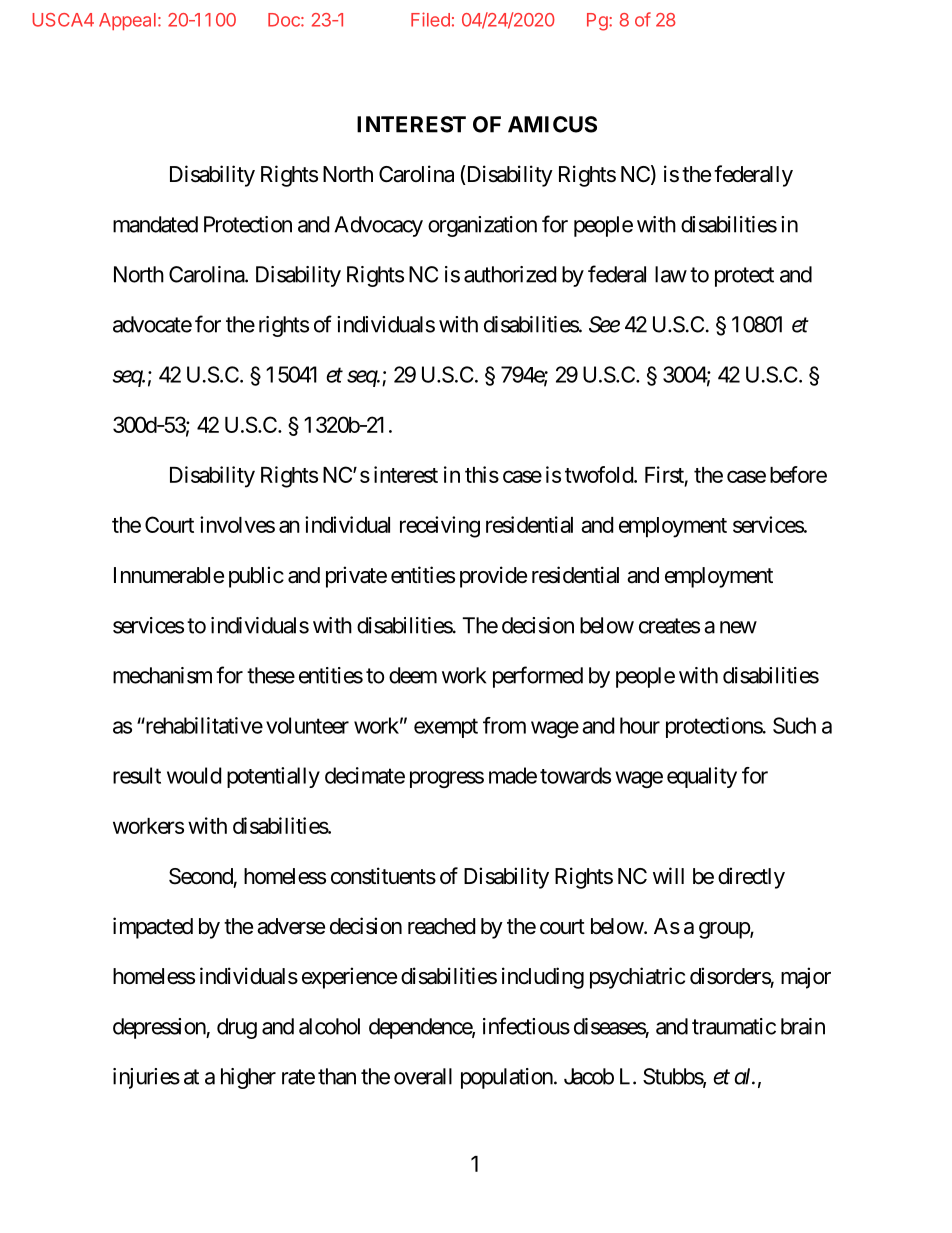  What do you see at coordinates (237, 1028) in the screenshot?
I see `drug` at bounding box center [237, 1028].
